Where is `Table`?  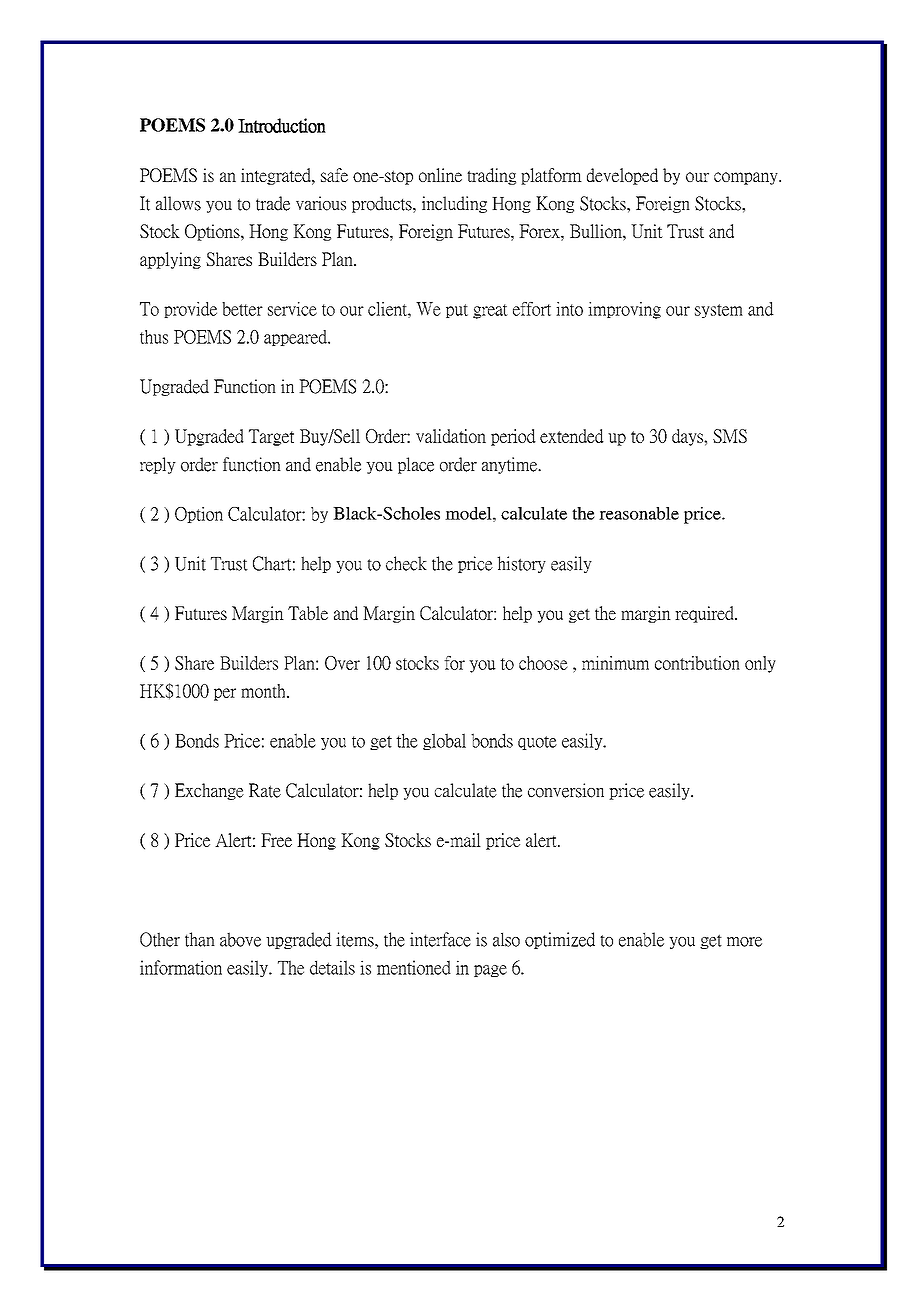 Table is located at coordinates (308, 613).
